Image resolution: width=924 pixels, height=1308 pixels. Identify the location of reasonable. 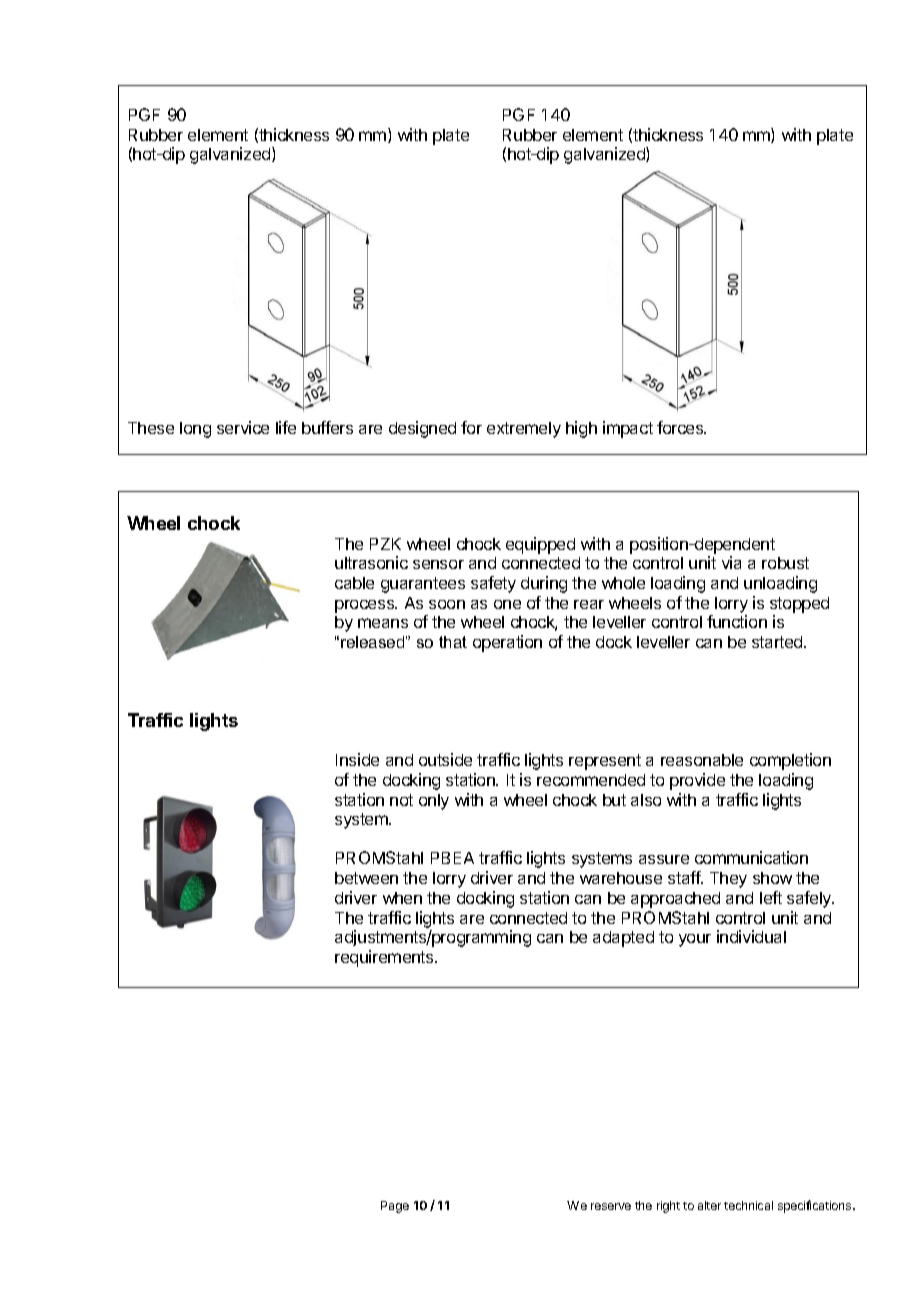
(702, 760).
